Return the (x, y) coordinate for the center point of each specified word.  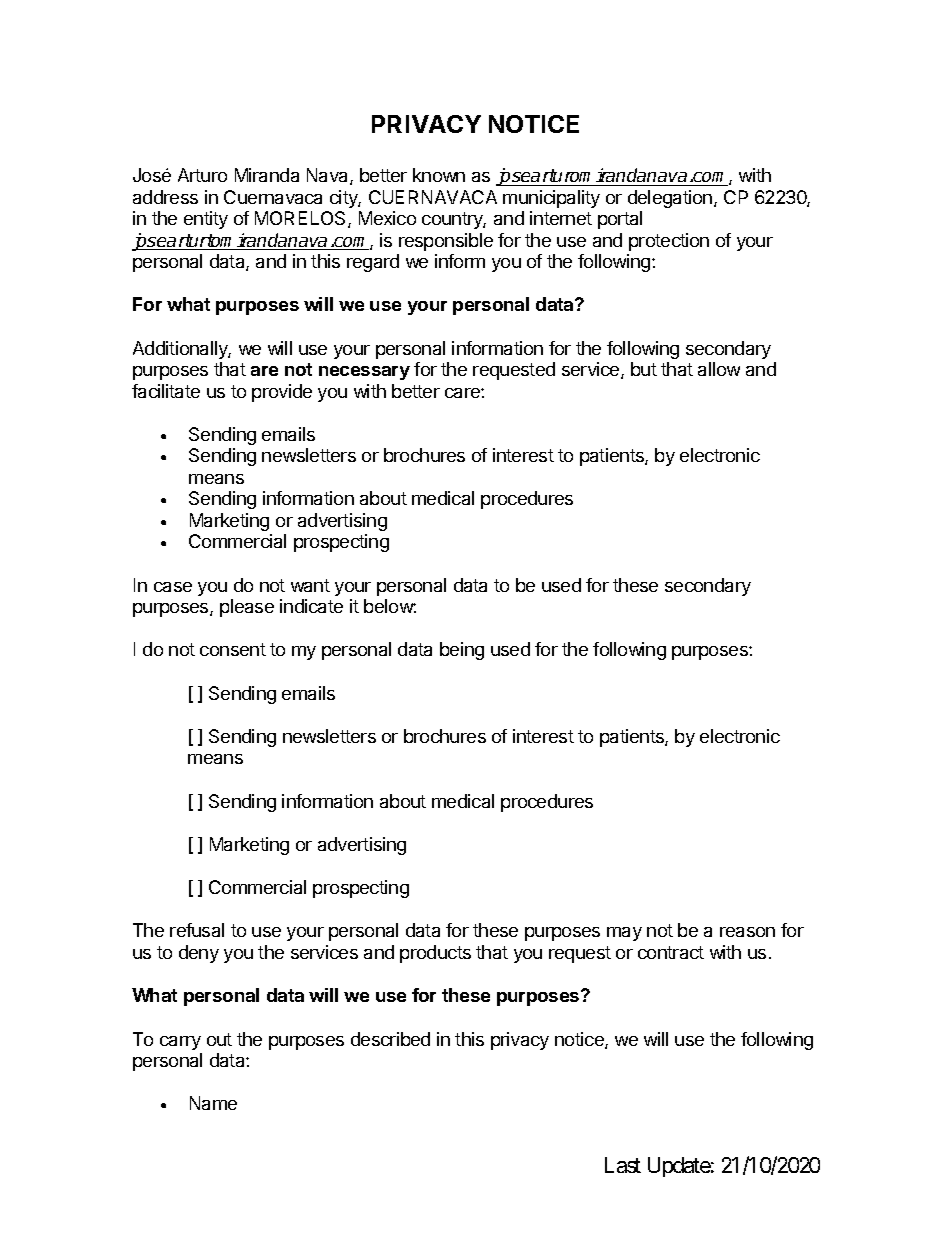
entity (206, 220)
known (439, 175)
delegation (670, 199)
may (624, 934)
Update (679, 1167)
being (462, 651)
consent (233, 649)
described (390, 1039)
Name (213, 1103)
